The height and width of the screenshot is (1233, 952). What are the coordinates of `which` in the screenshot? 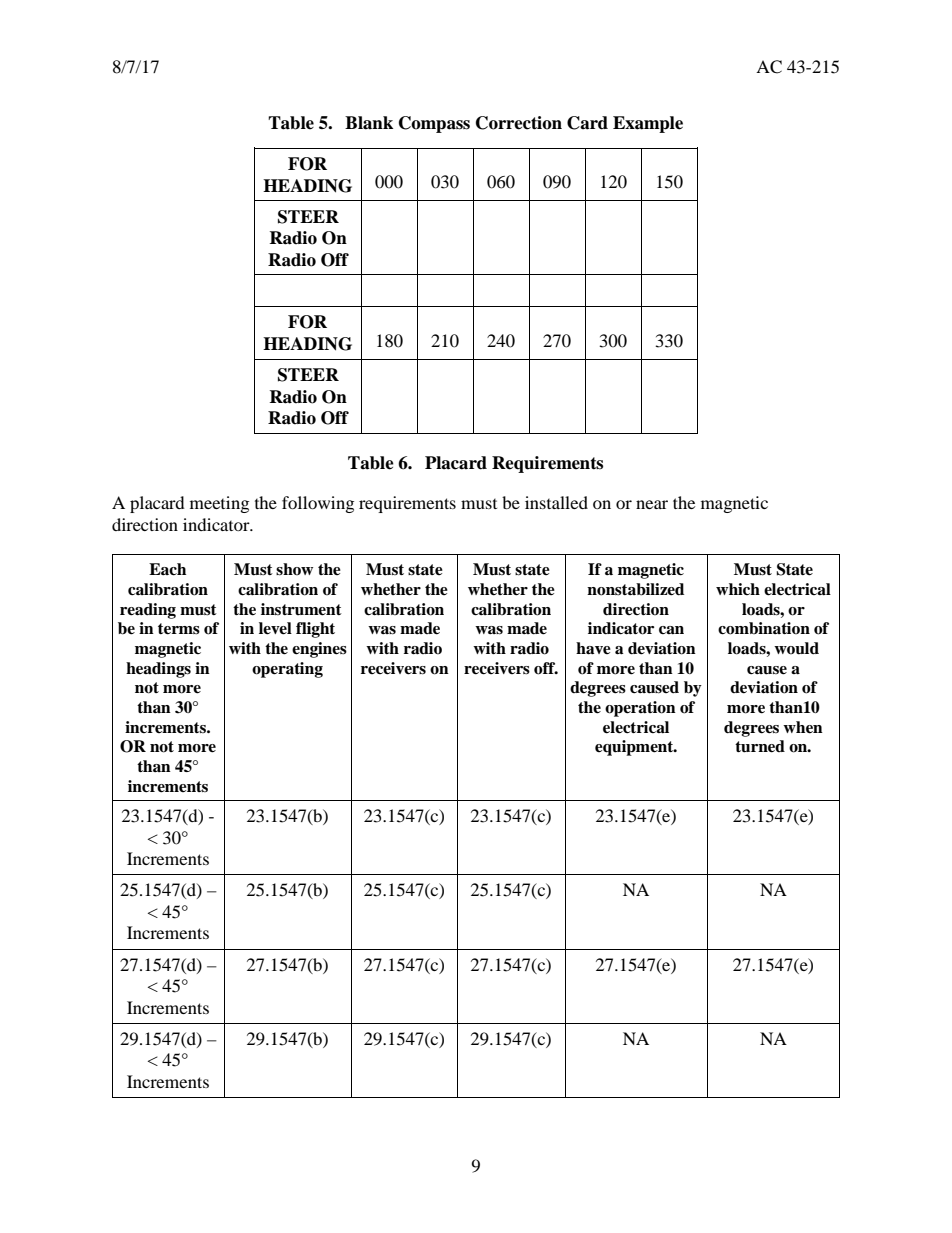 It's located at (738, 589).
